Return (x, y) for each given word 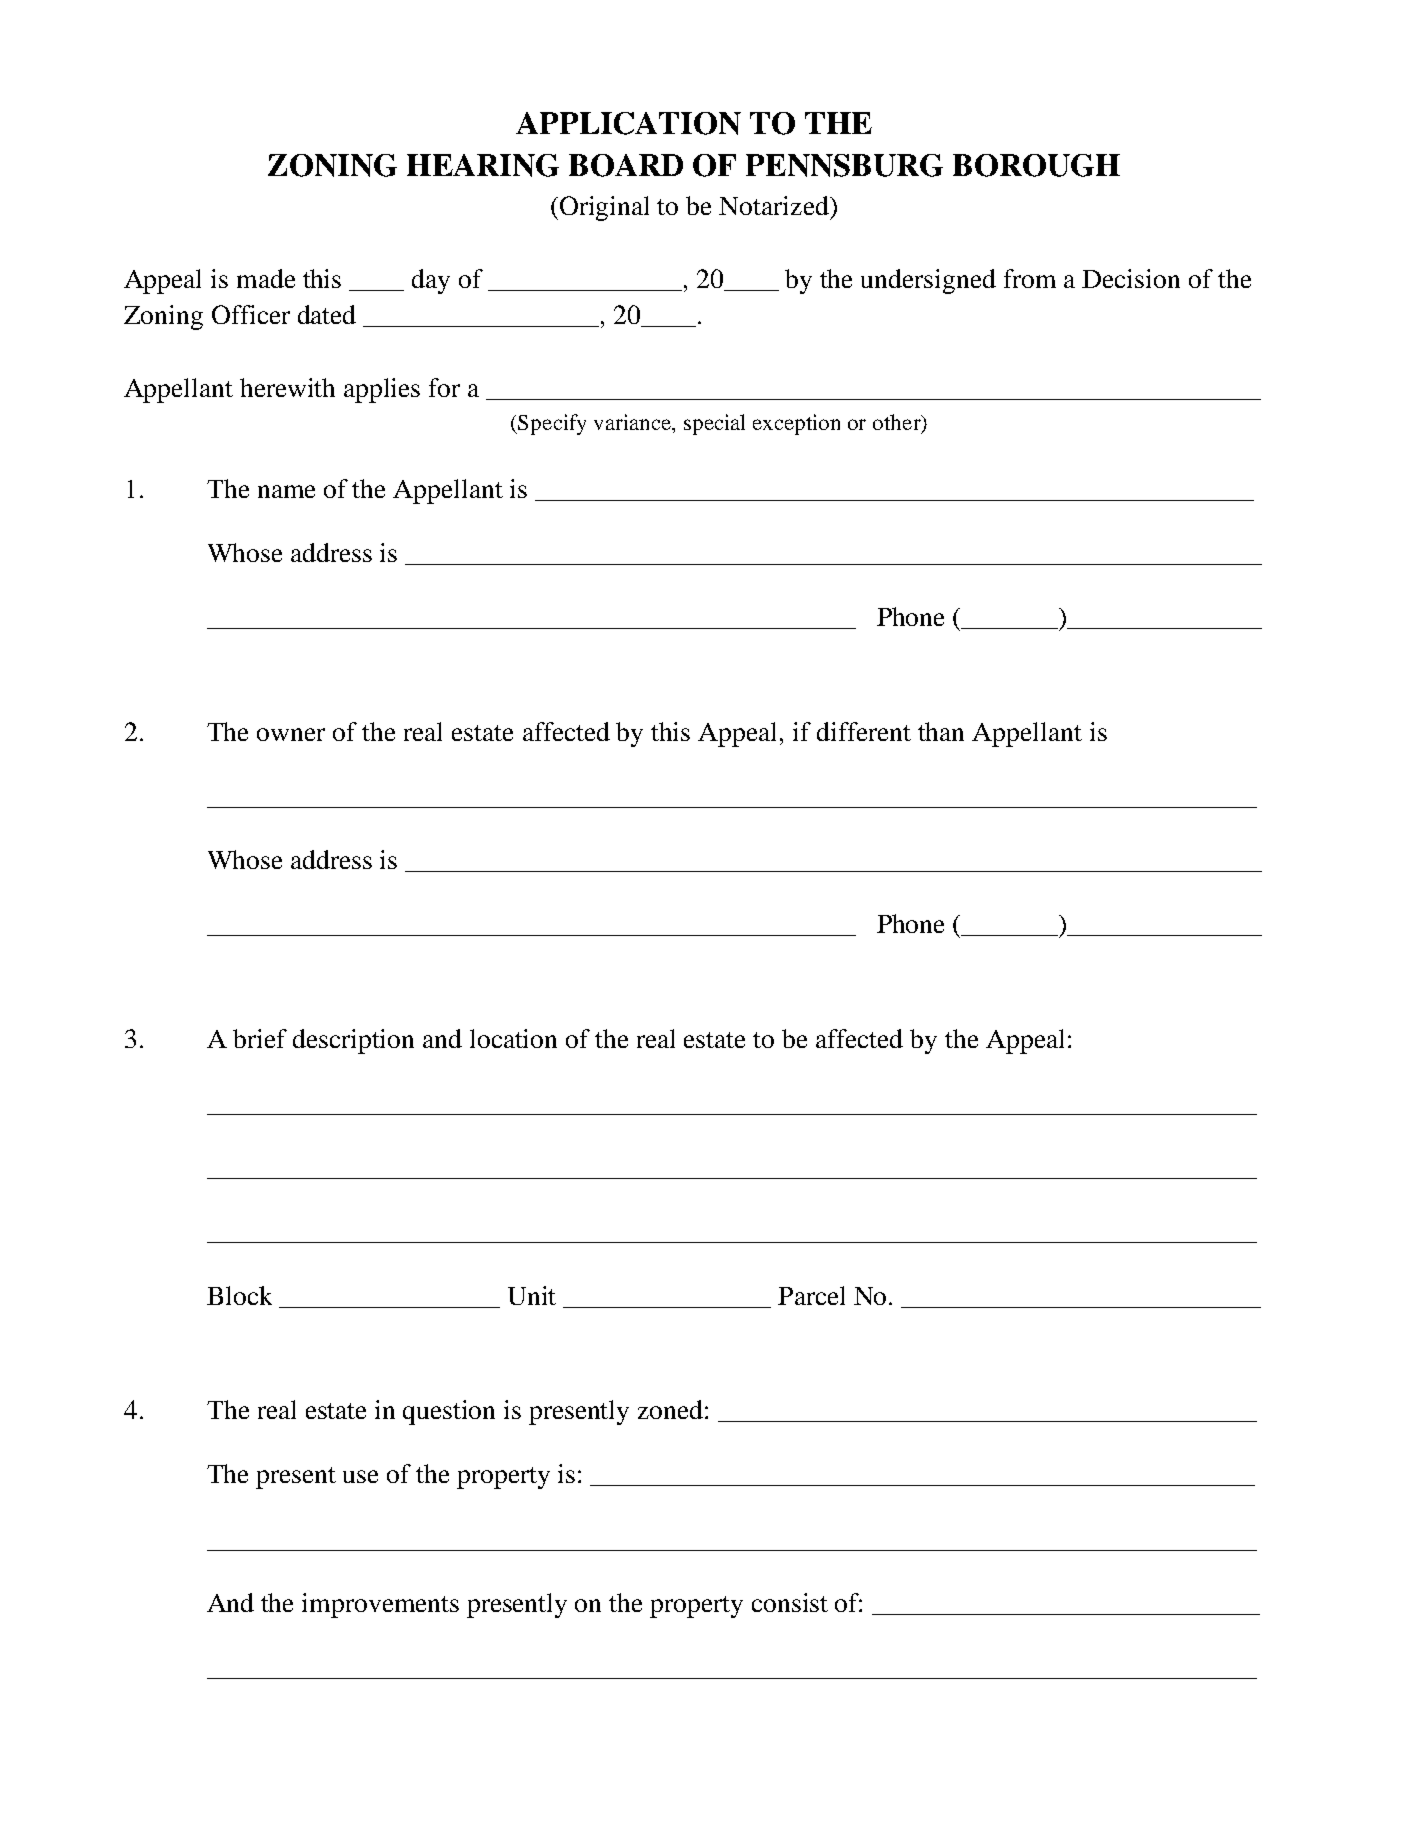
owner (291, 734)
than (941, 731)
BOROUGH (1036, 165)
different (864, 731)
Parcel (811, 1295)
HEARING (483, 165)
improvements (380, 1605)
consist (790, 1602)
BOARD (626, 165)
